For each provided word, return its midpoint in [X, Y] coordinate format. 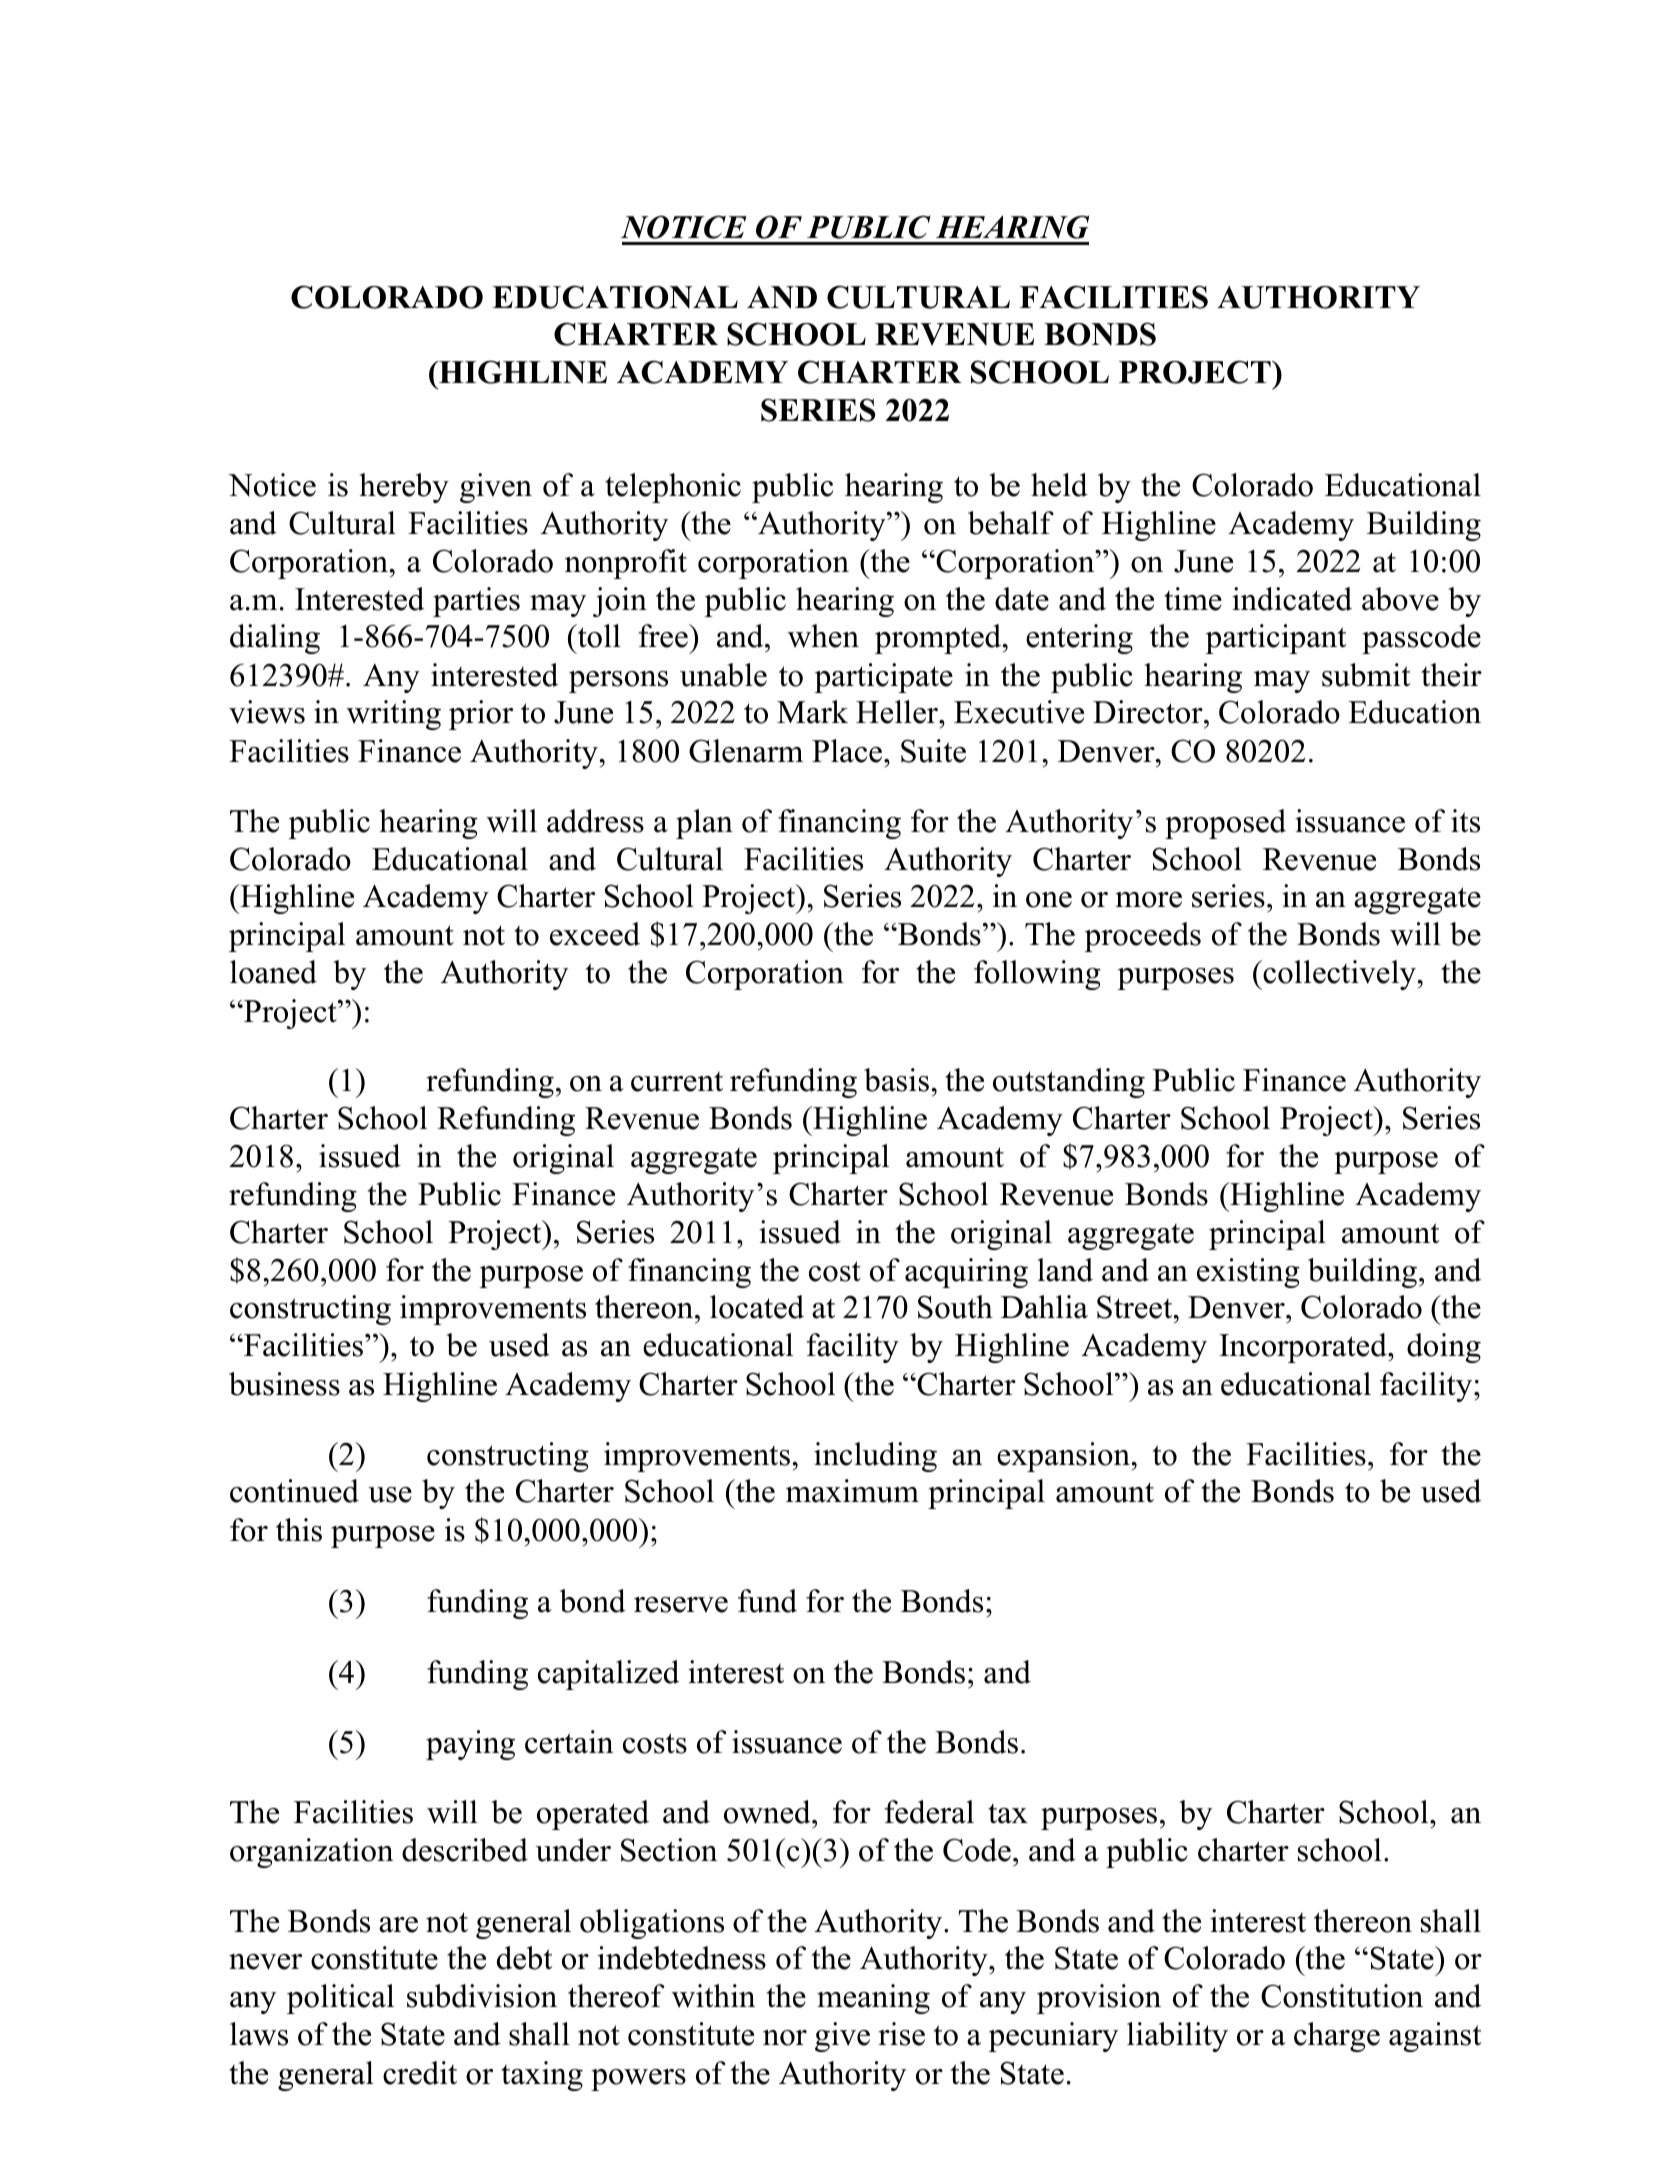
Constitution [1342, 1996]
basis [896, 1080]
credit [420, 2073]
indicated [1292, 599]
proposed [1225, 824]
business [284, 1384]
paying [470, 1745]
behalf [1011, 523]
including [875, 1457]
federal [929, 1812]
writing [393, 715]
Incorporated [1304, 1348]
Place [848, 751]
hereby [404, 488]
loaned [273, 972]
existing [1248, 1273]
